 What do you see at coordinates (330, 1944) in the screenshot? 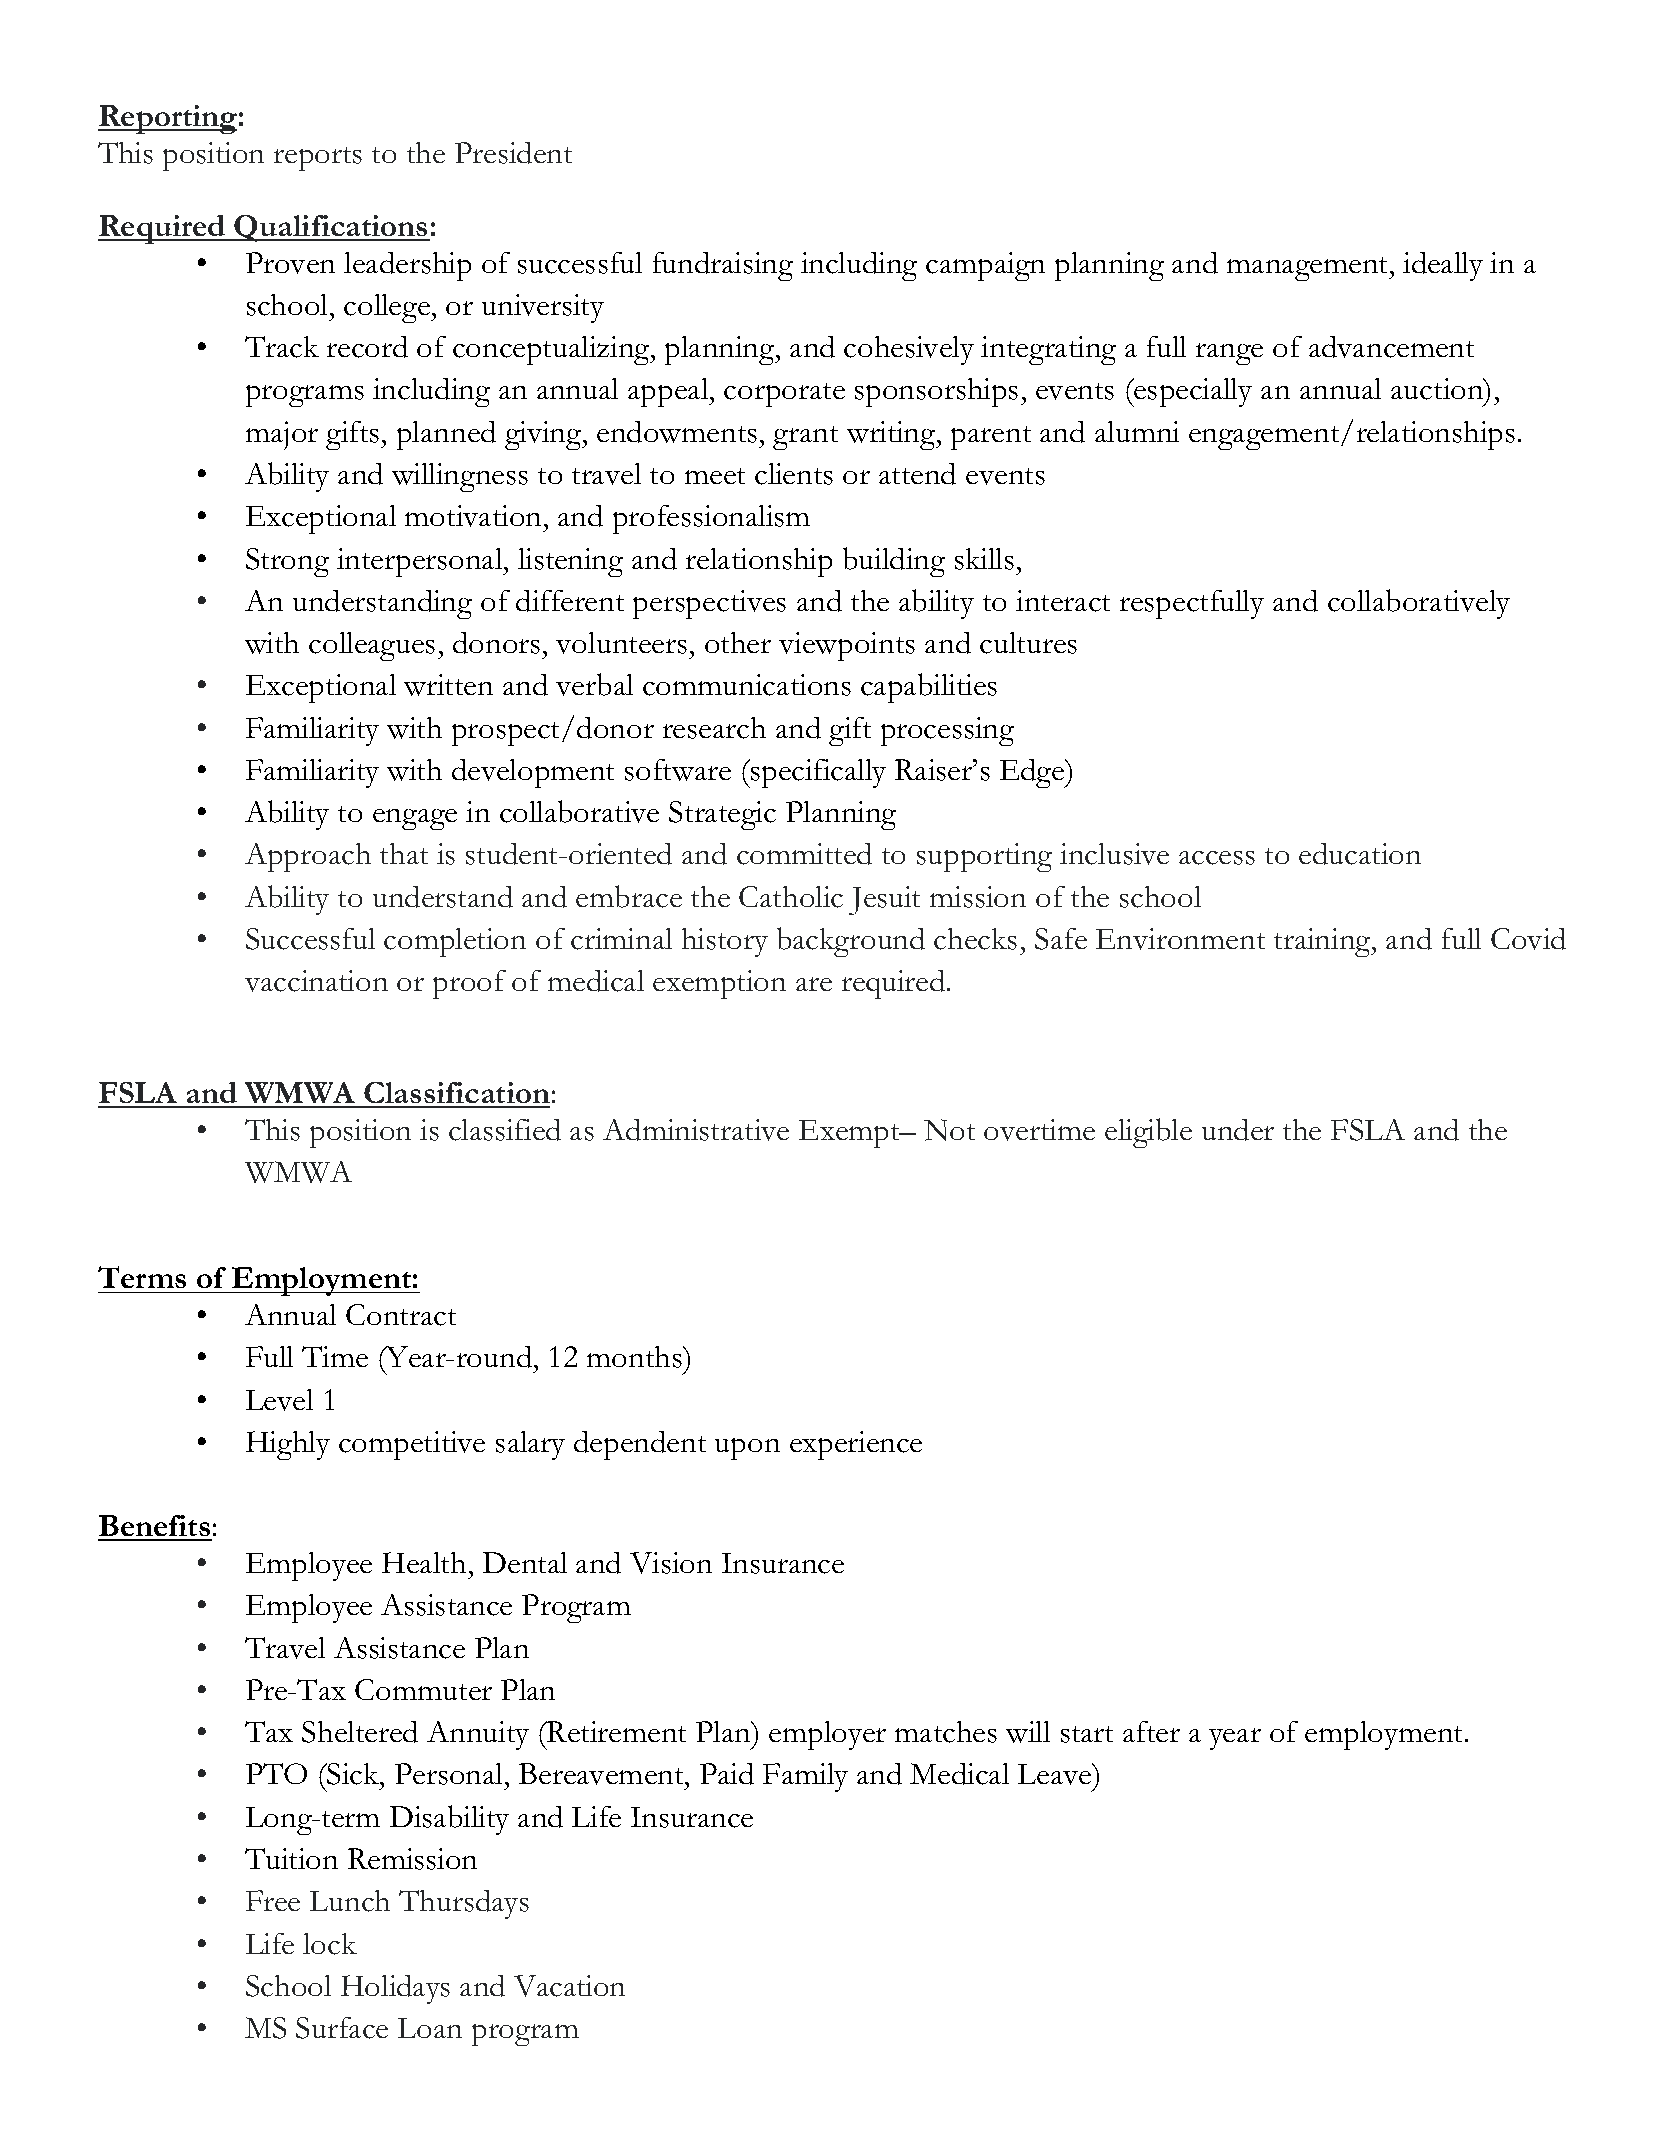
I see `lock` at bounding box center [330, 1944].
